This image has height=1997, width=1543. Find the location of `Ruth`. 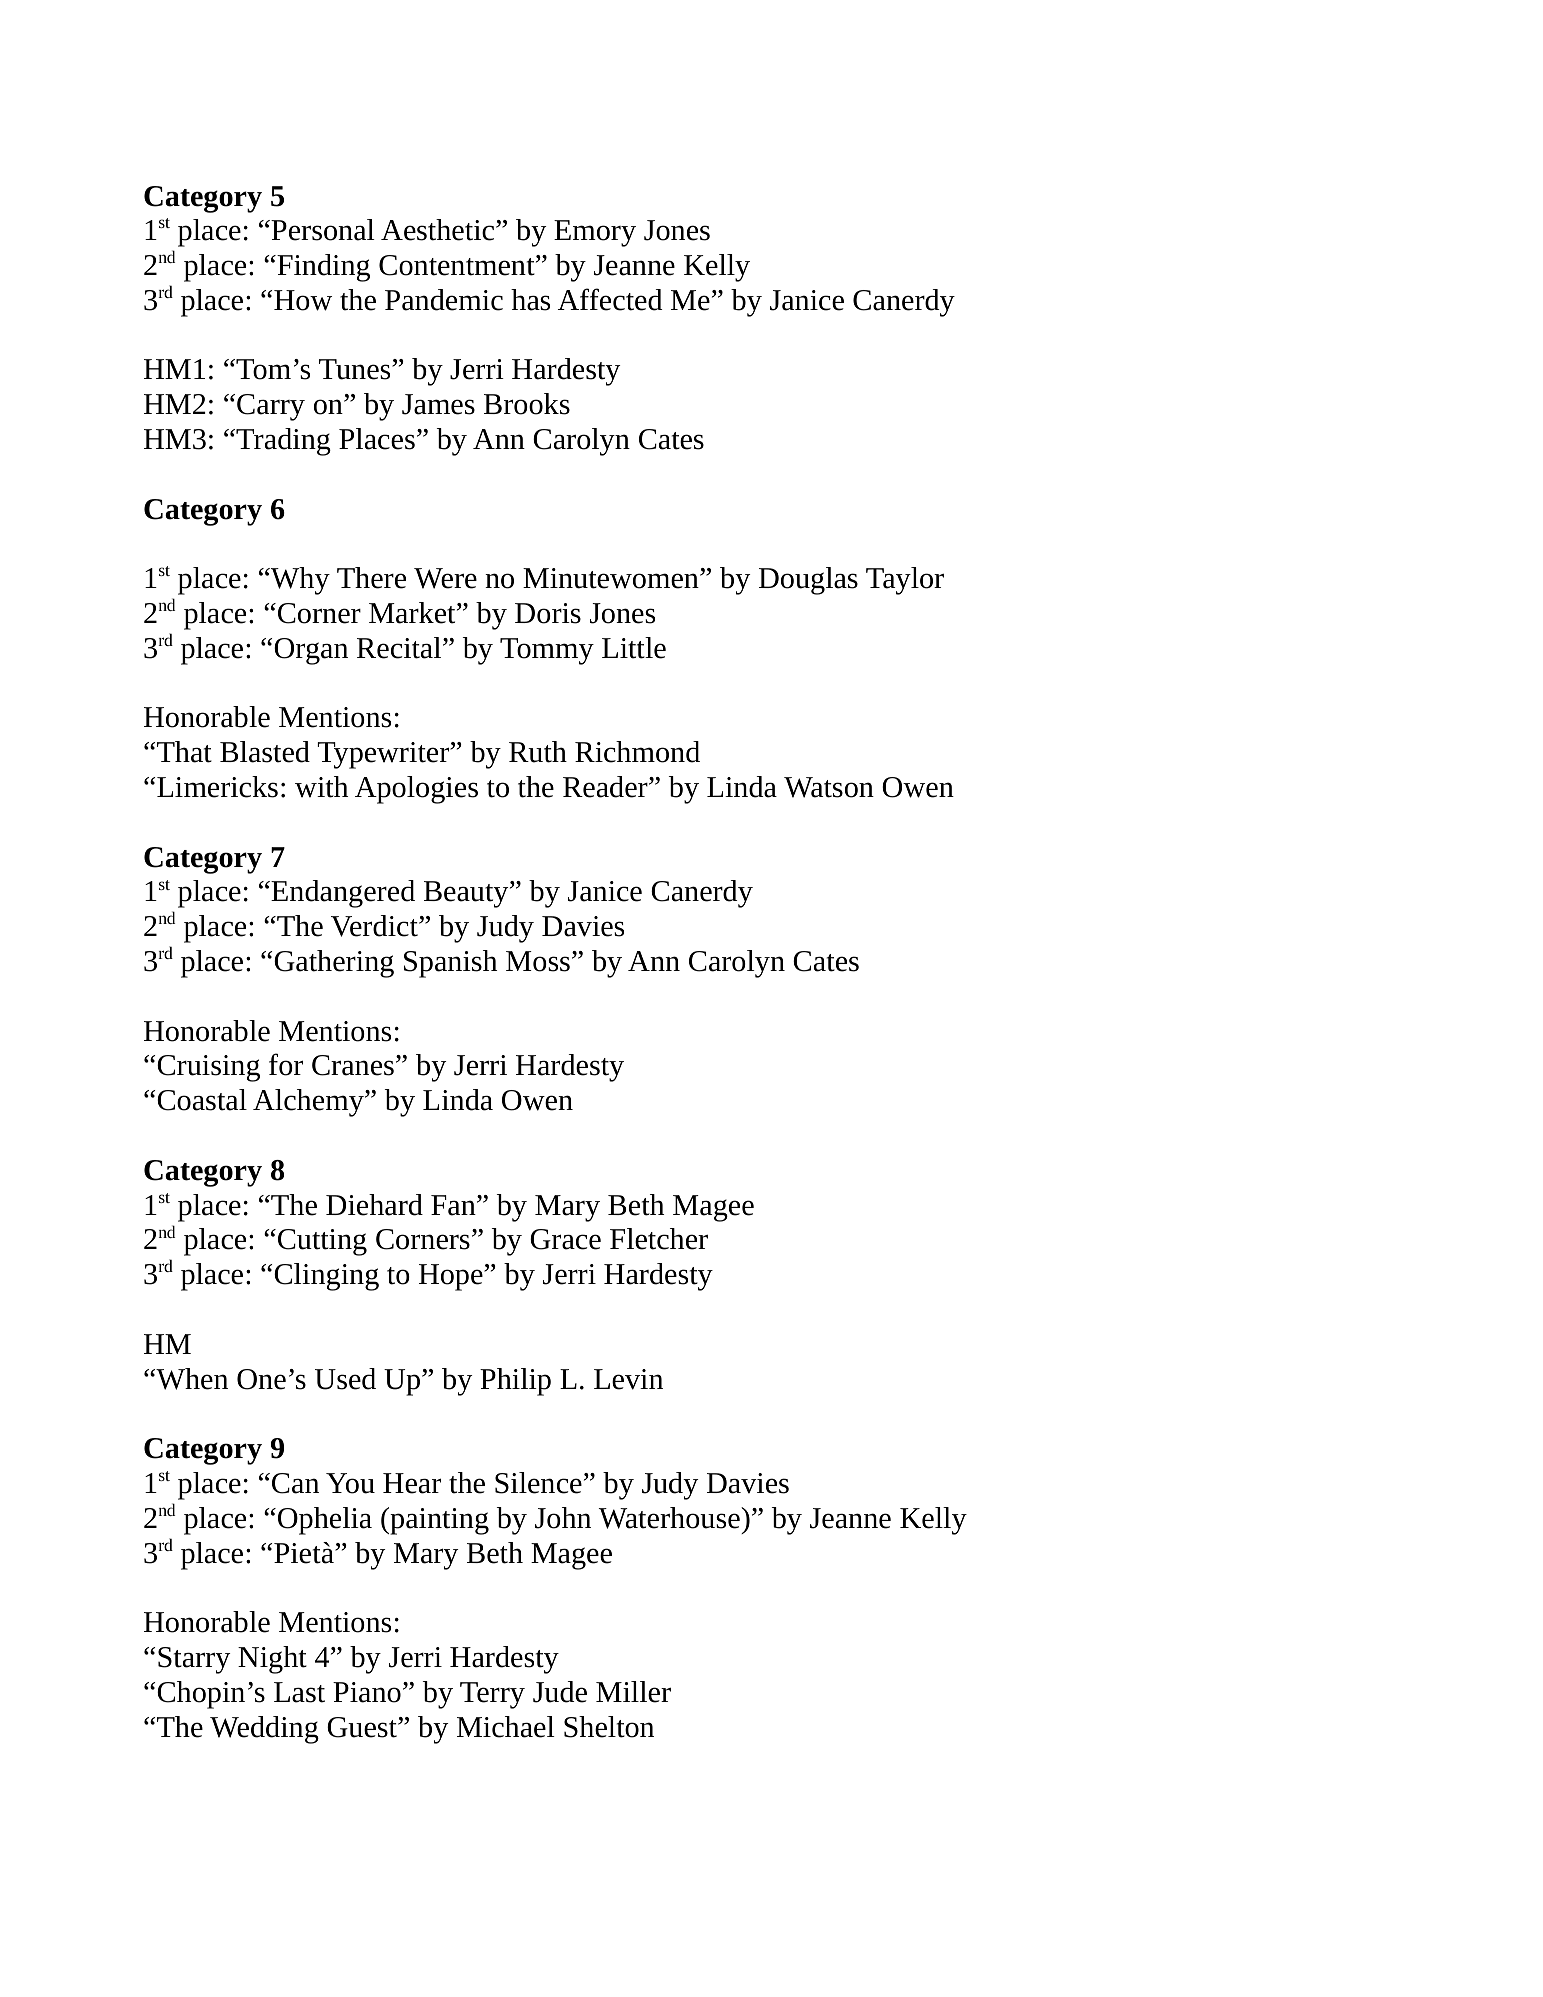

Ruth is located at coordinates (538, 752).
